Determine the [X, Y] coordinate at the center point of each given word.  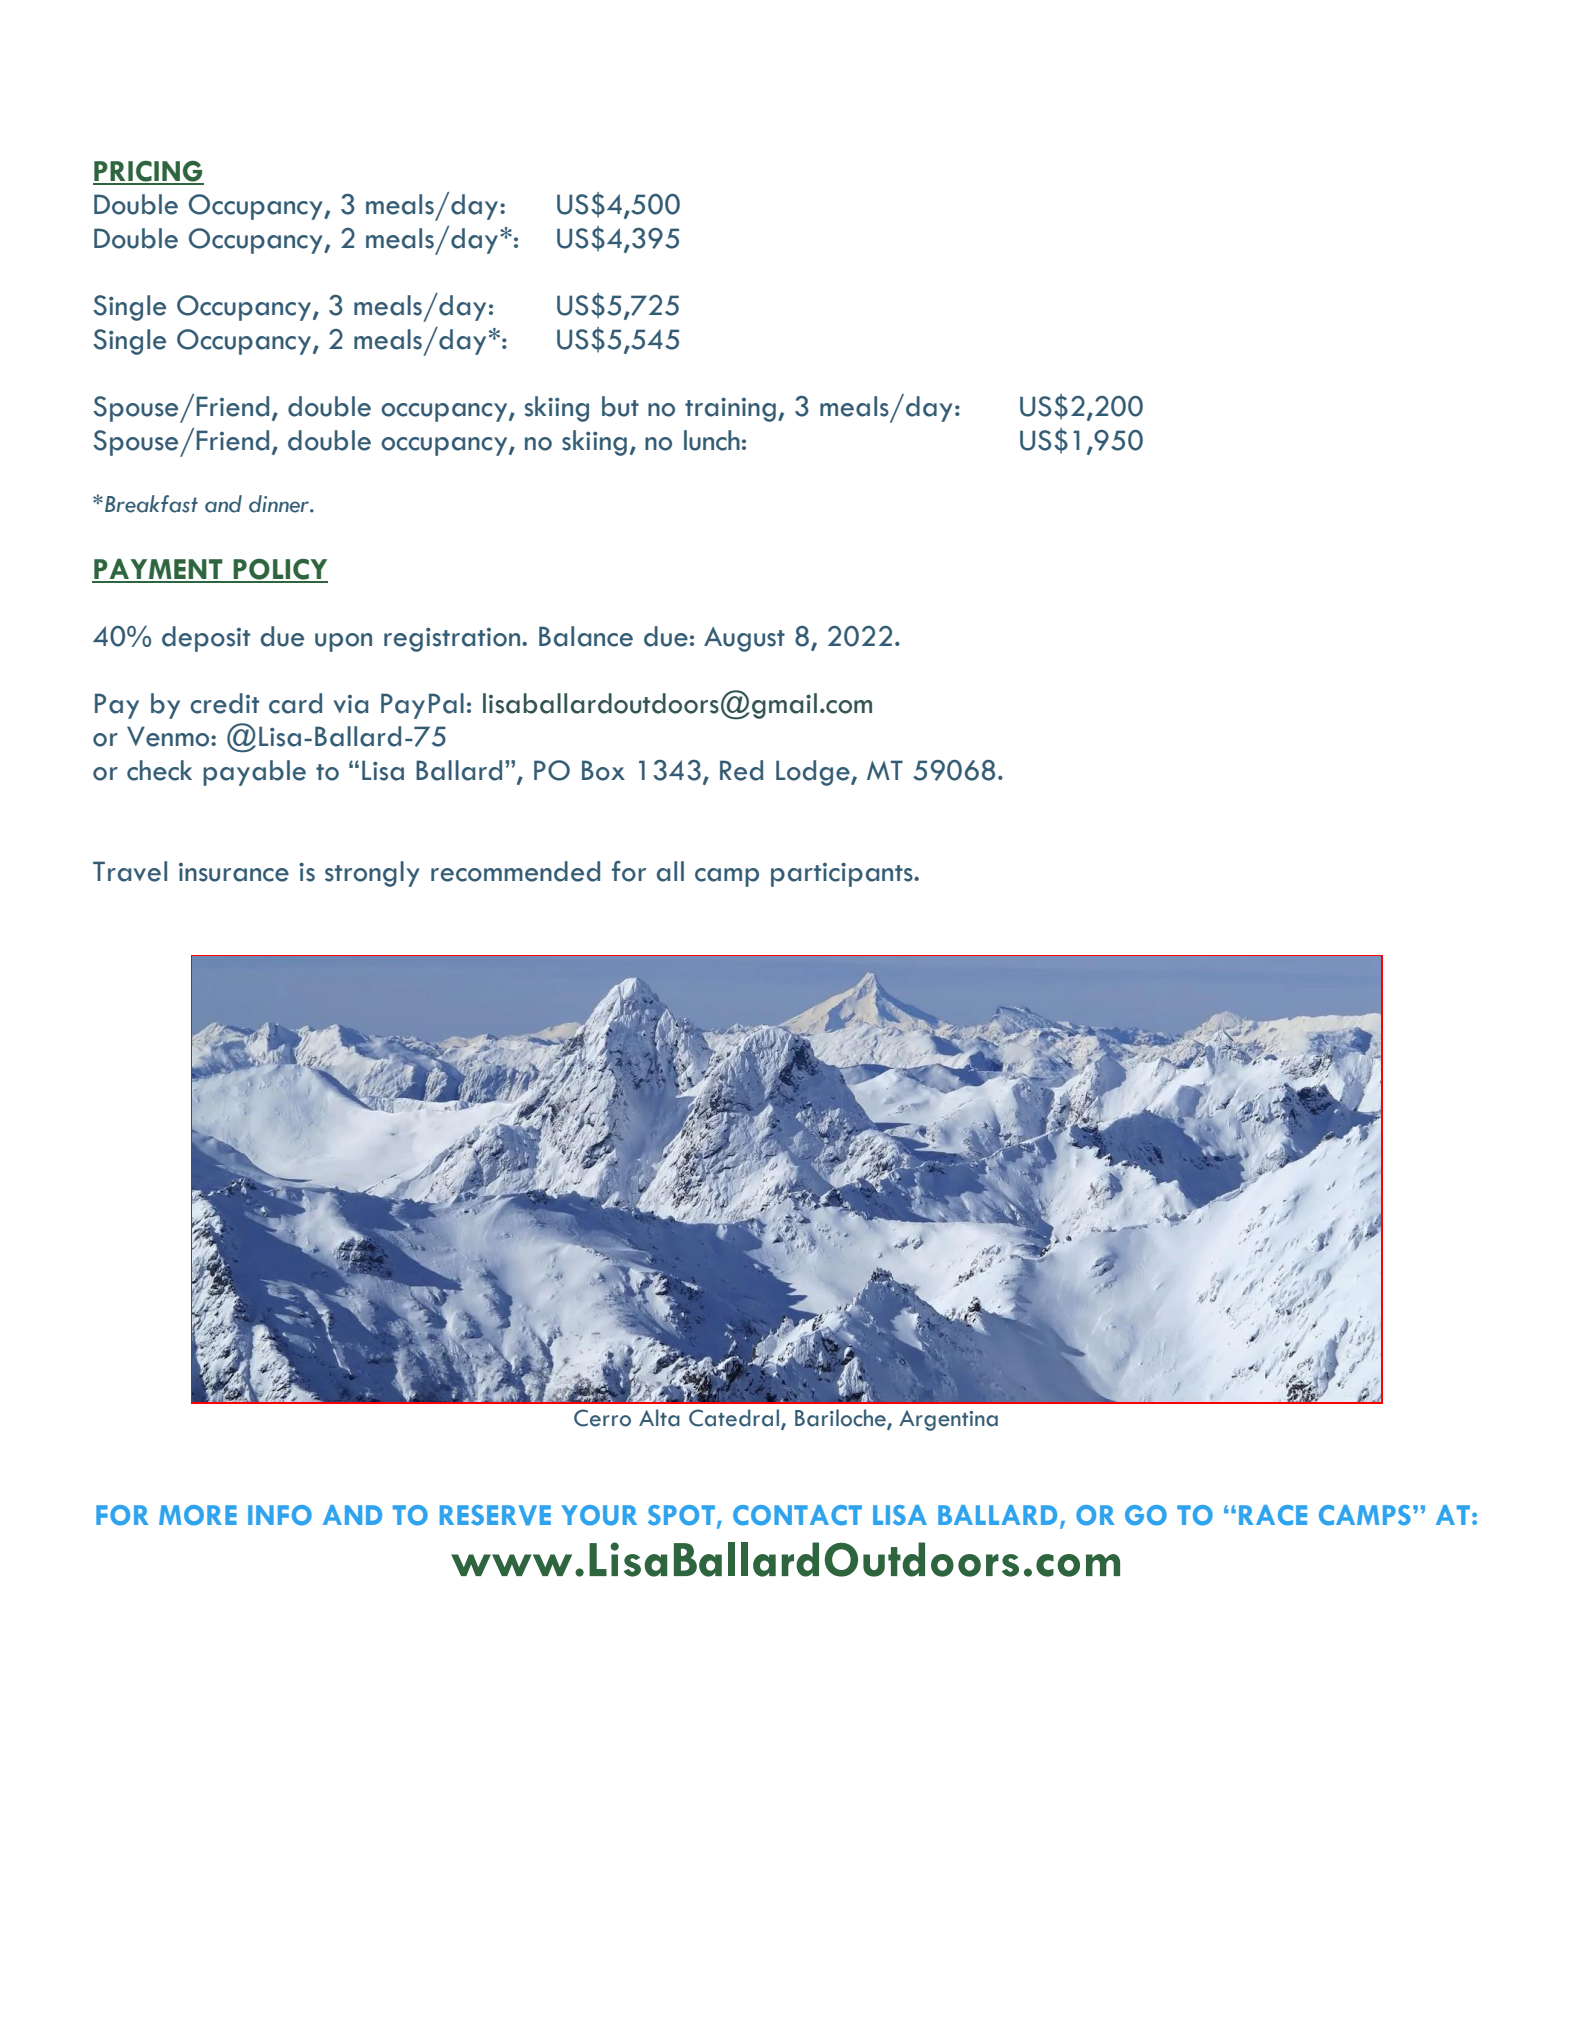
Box [603, 770]
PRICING [148, 172]
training [730, 409]
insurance [234, 872]
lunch [712, 440]
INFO [280, 1515]
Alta [659, 1418]
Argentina [948, 1420]
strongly [372, 874]
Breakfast [151, 504]
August [744, 639]
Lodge [814, 773]
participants [843, 874]
